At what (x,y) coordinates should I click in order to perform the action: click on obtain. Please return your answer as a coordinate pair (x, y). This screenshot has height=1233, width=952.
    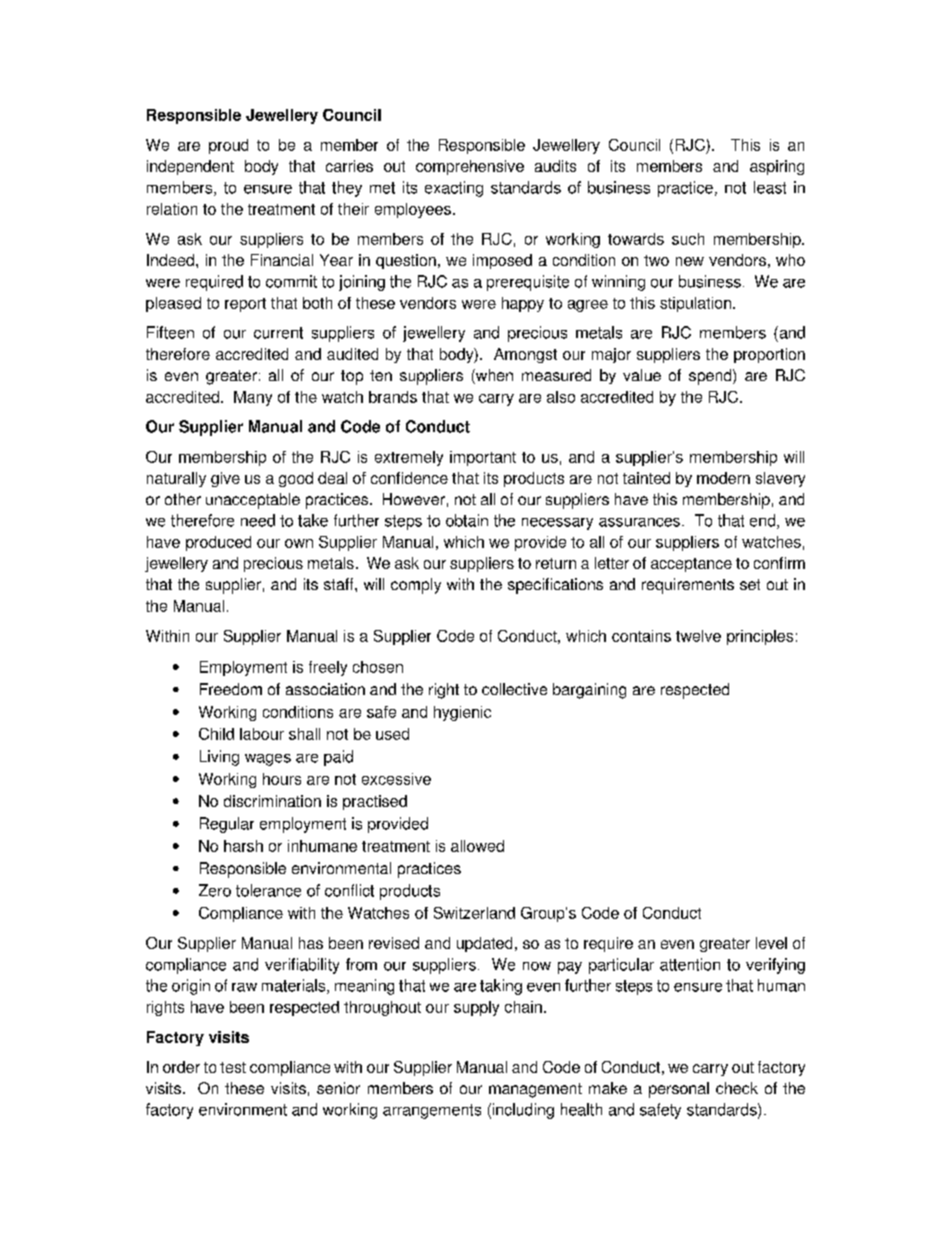
    Looking at the image, I should click on (467, 520).
